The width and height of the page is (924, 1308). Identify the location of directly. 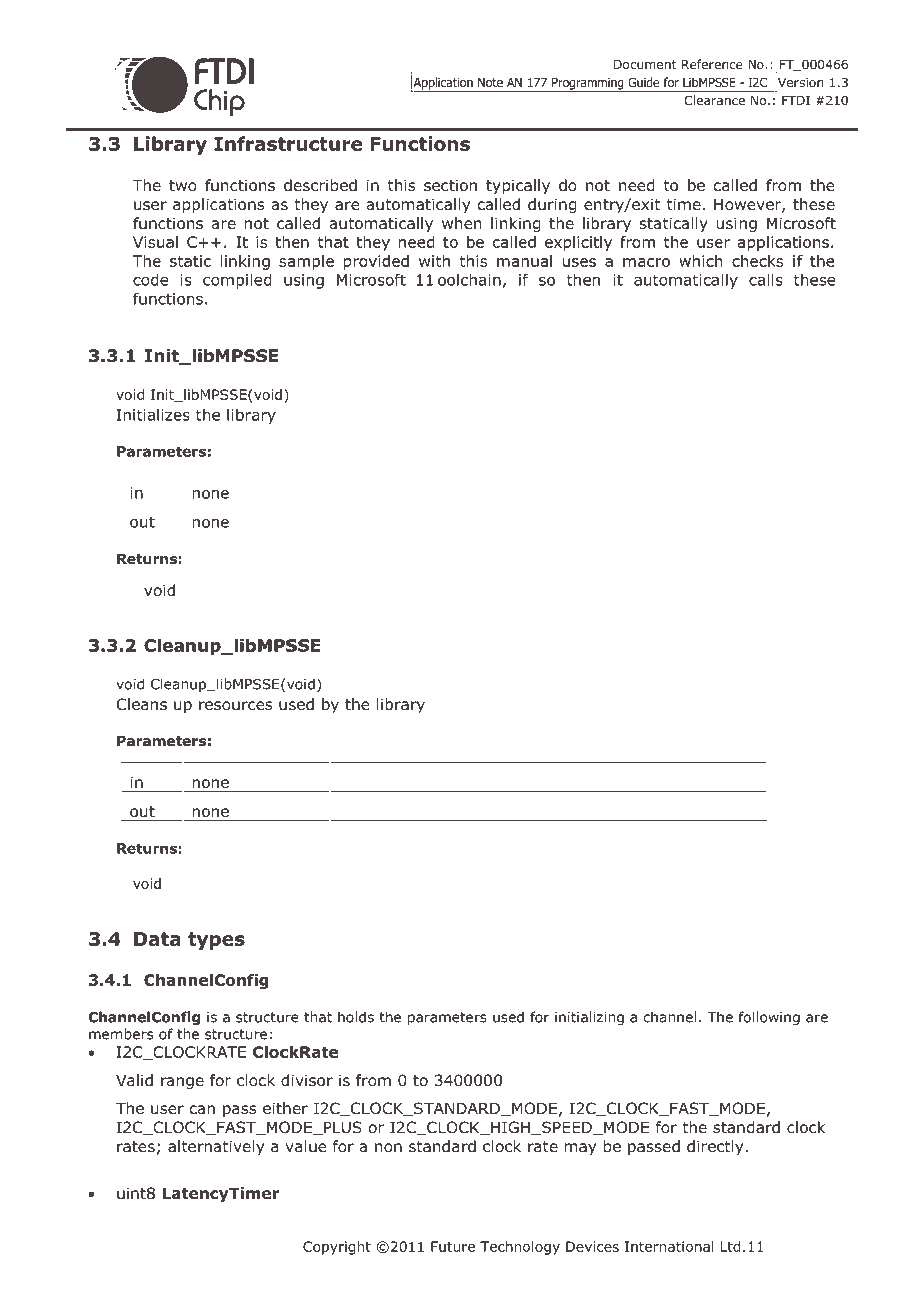
(715, 1147).
